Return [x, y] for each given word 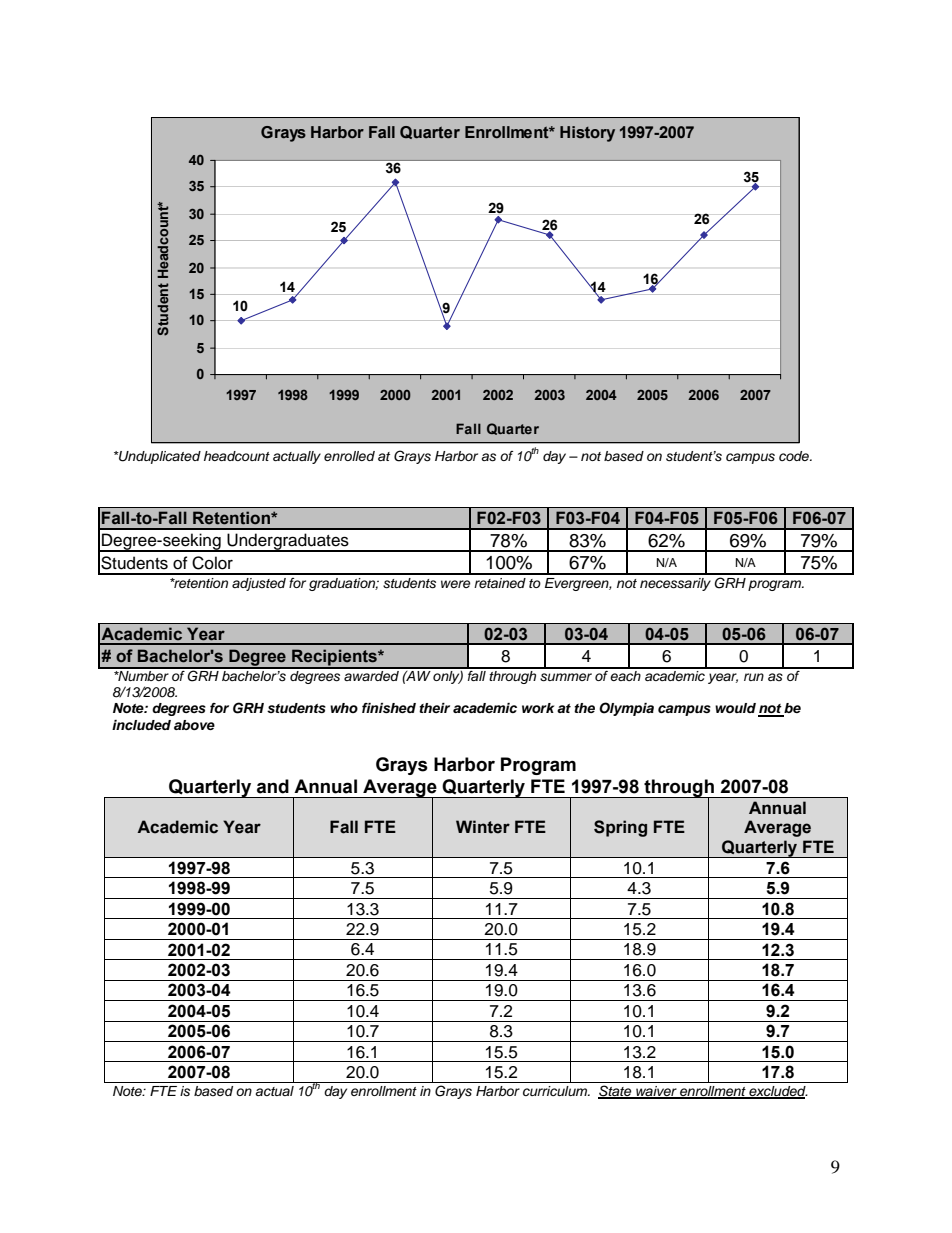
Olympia [626, 709]
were [456, 584]
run [754, 677]
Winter [483, 827]
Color [212, 563]
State [616, 1092]
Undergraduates [288, 542]
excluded [777, 1092]
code [795, 456]
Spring [620, 828]
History [587, 134]
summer [566, 677]
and [273, 786]
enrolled [349, 456]
